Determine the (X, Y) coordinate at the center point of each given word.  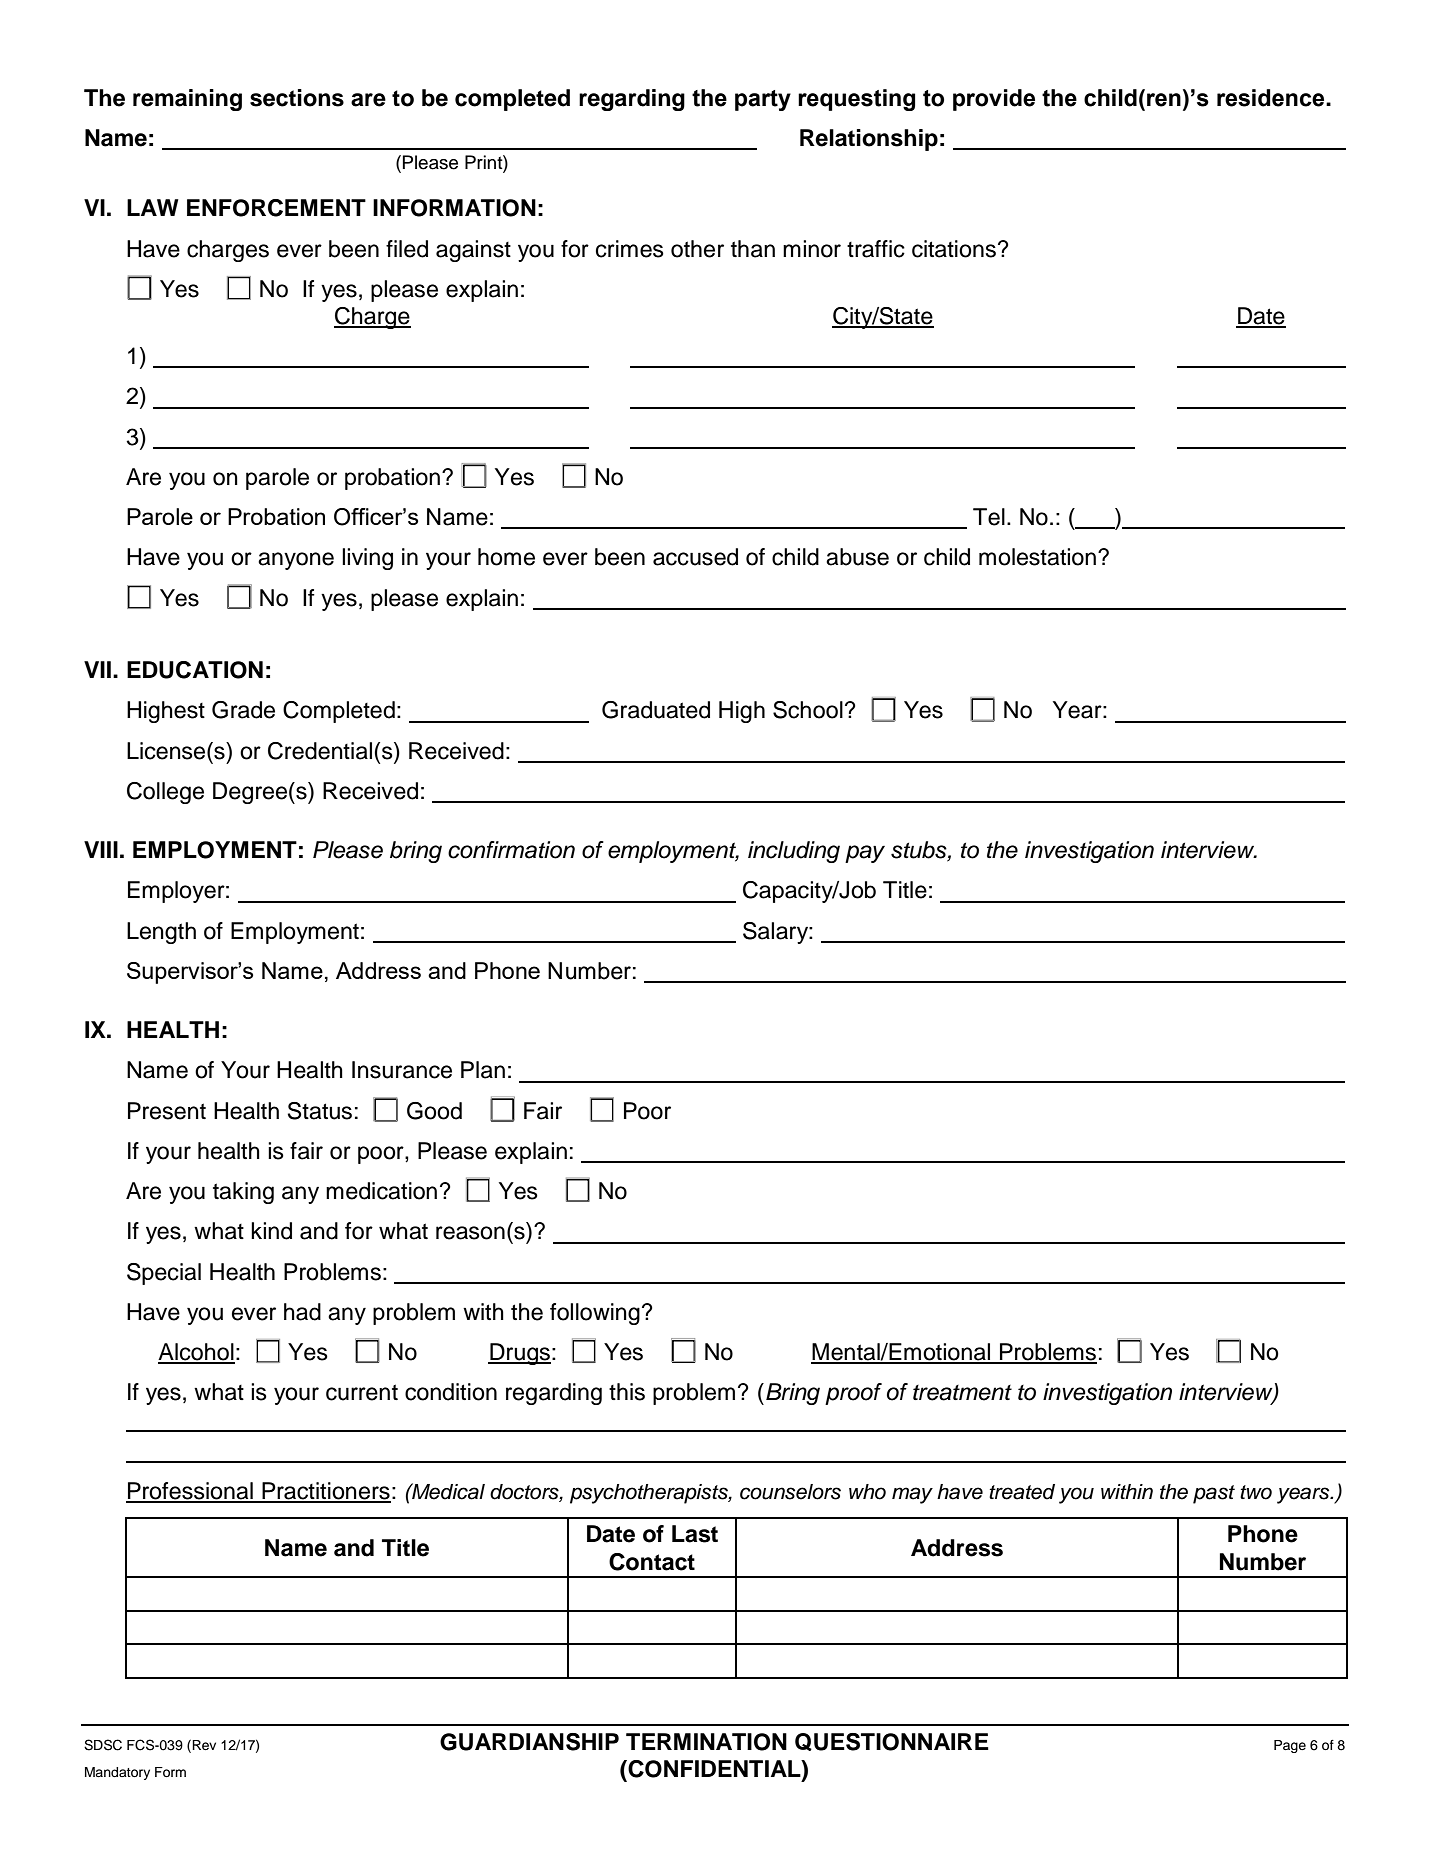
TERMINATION (706, 1742)
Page (1290, 1746)
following (595, 1314)
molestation (1037, 557)
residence (1272, 98)
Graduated (656, 710)
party (763, 100)
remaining (187, 100)
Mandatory (117, 1773)
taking (243, 1193)
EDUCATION (195, 670)
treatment (962, 1393)
